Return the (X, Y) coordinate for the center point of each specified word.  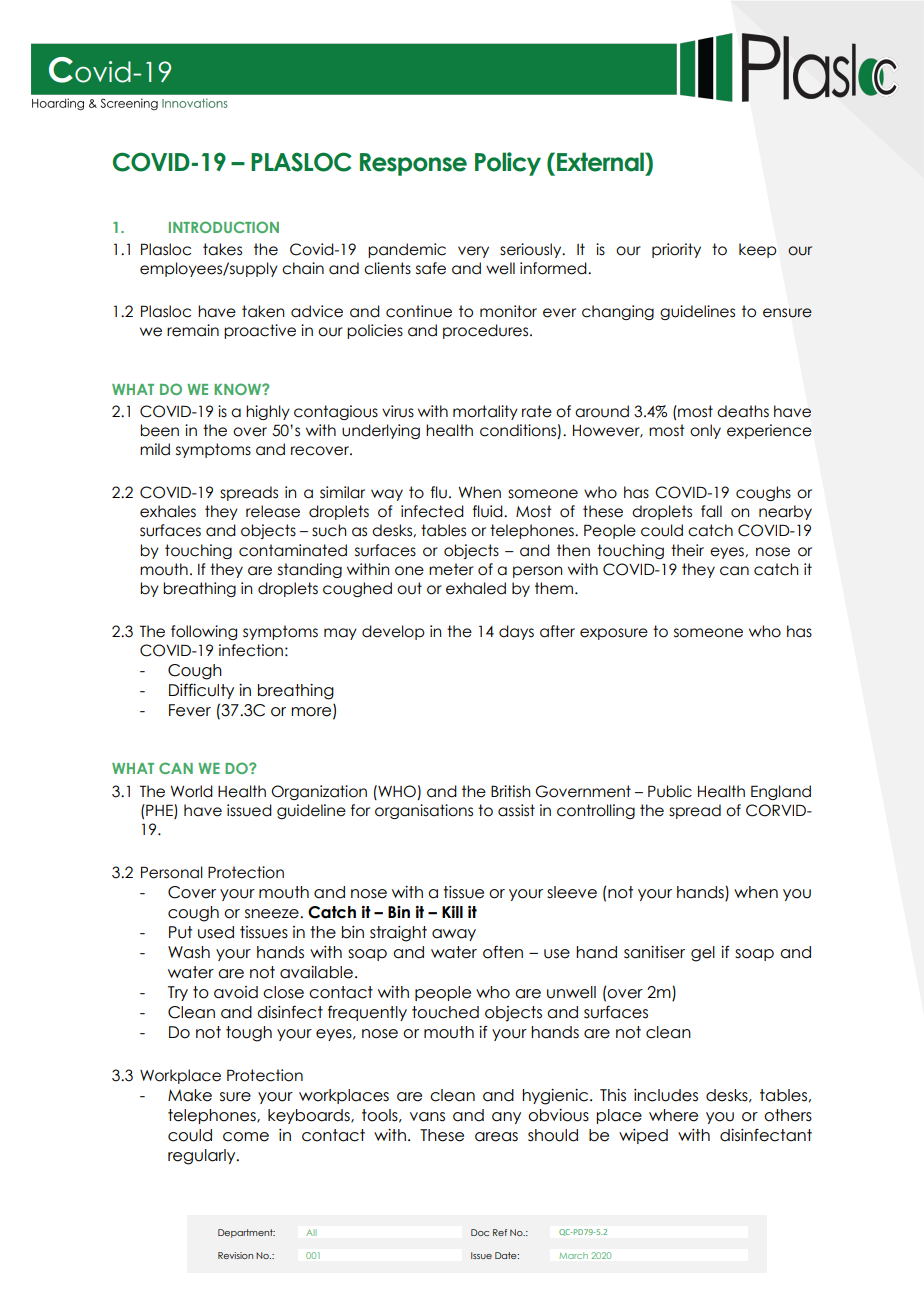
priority (676, 250)
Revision (235, 1255)
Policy (508, 164)
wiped (643, 1136)
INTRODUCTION (224, 227)
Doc (480, 1232)
